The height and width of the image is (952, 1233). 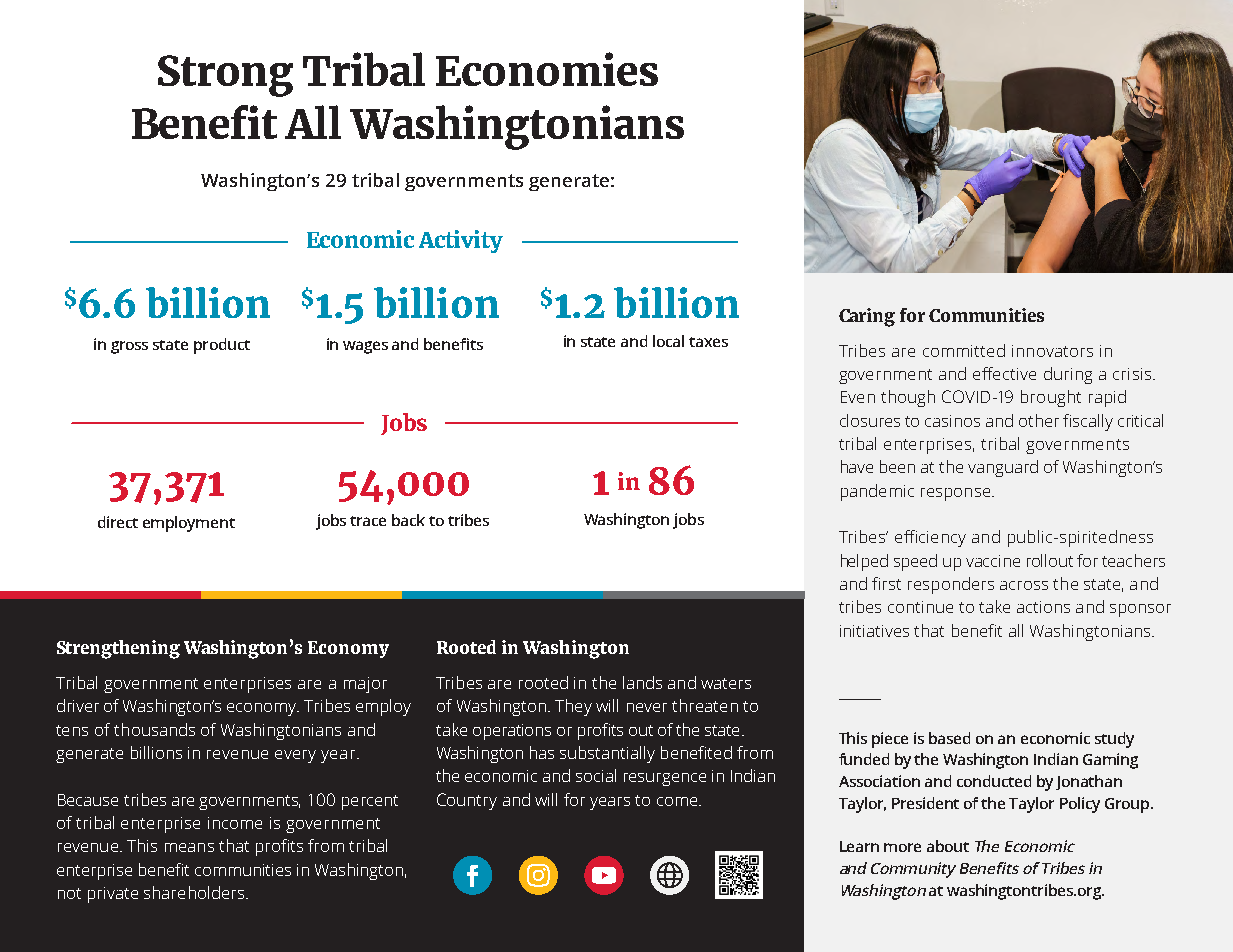 I want to click on Economies, so click(x=547, y=69).
